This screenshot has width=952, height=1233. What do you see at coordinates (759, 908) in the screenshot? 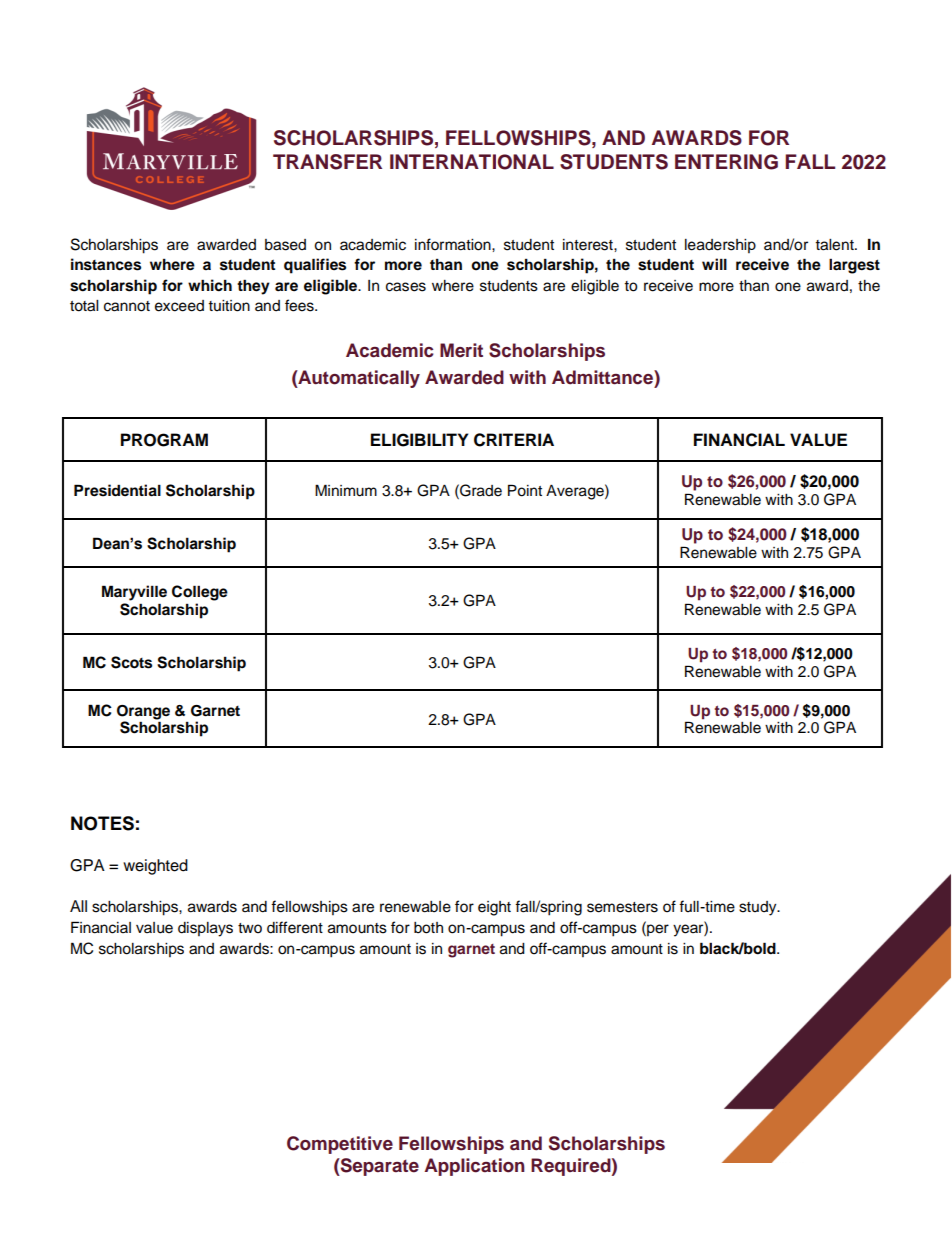
I see `study` at bounding box center [759, 908].
